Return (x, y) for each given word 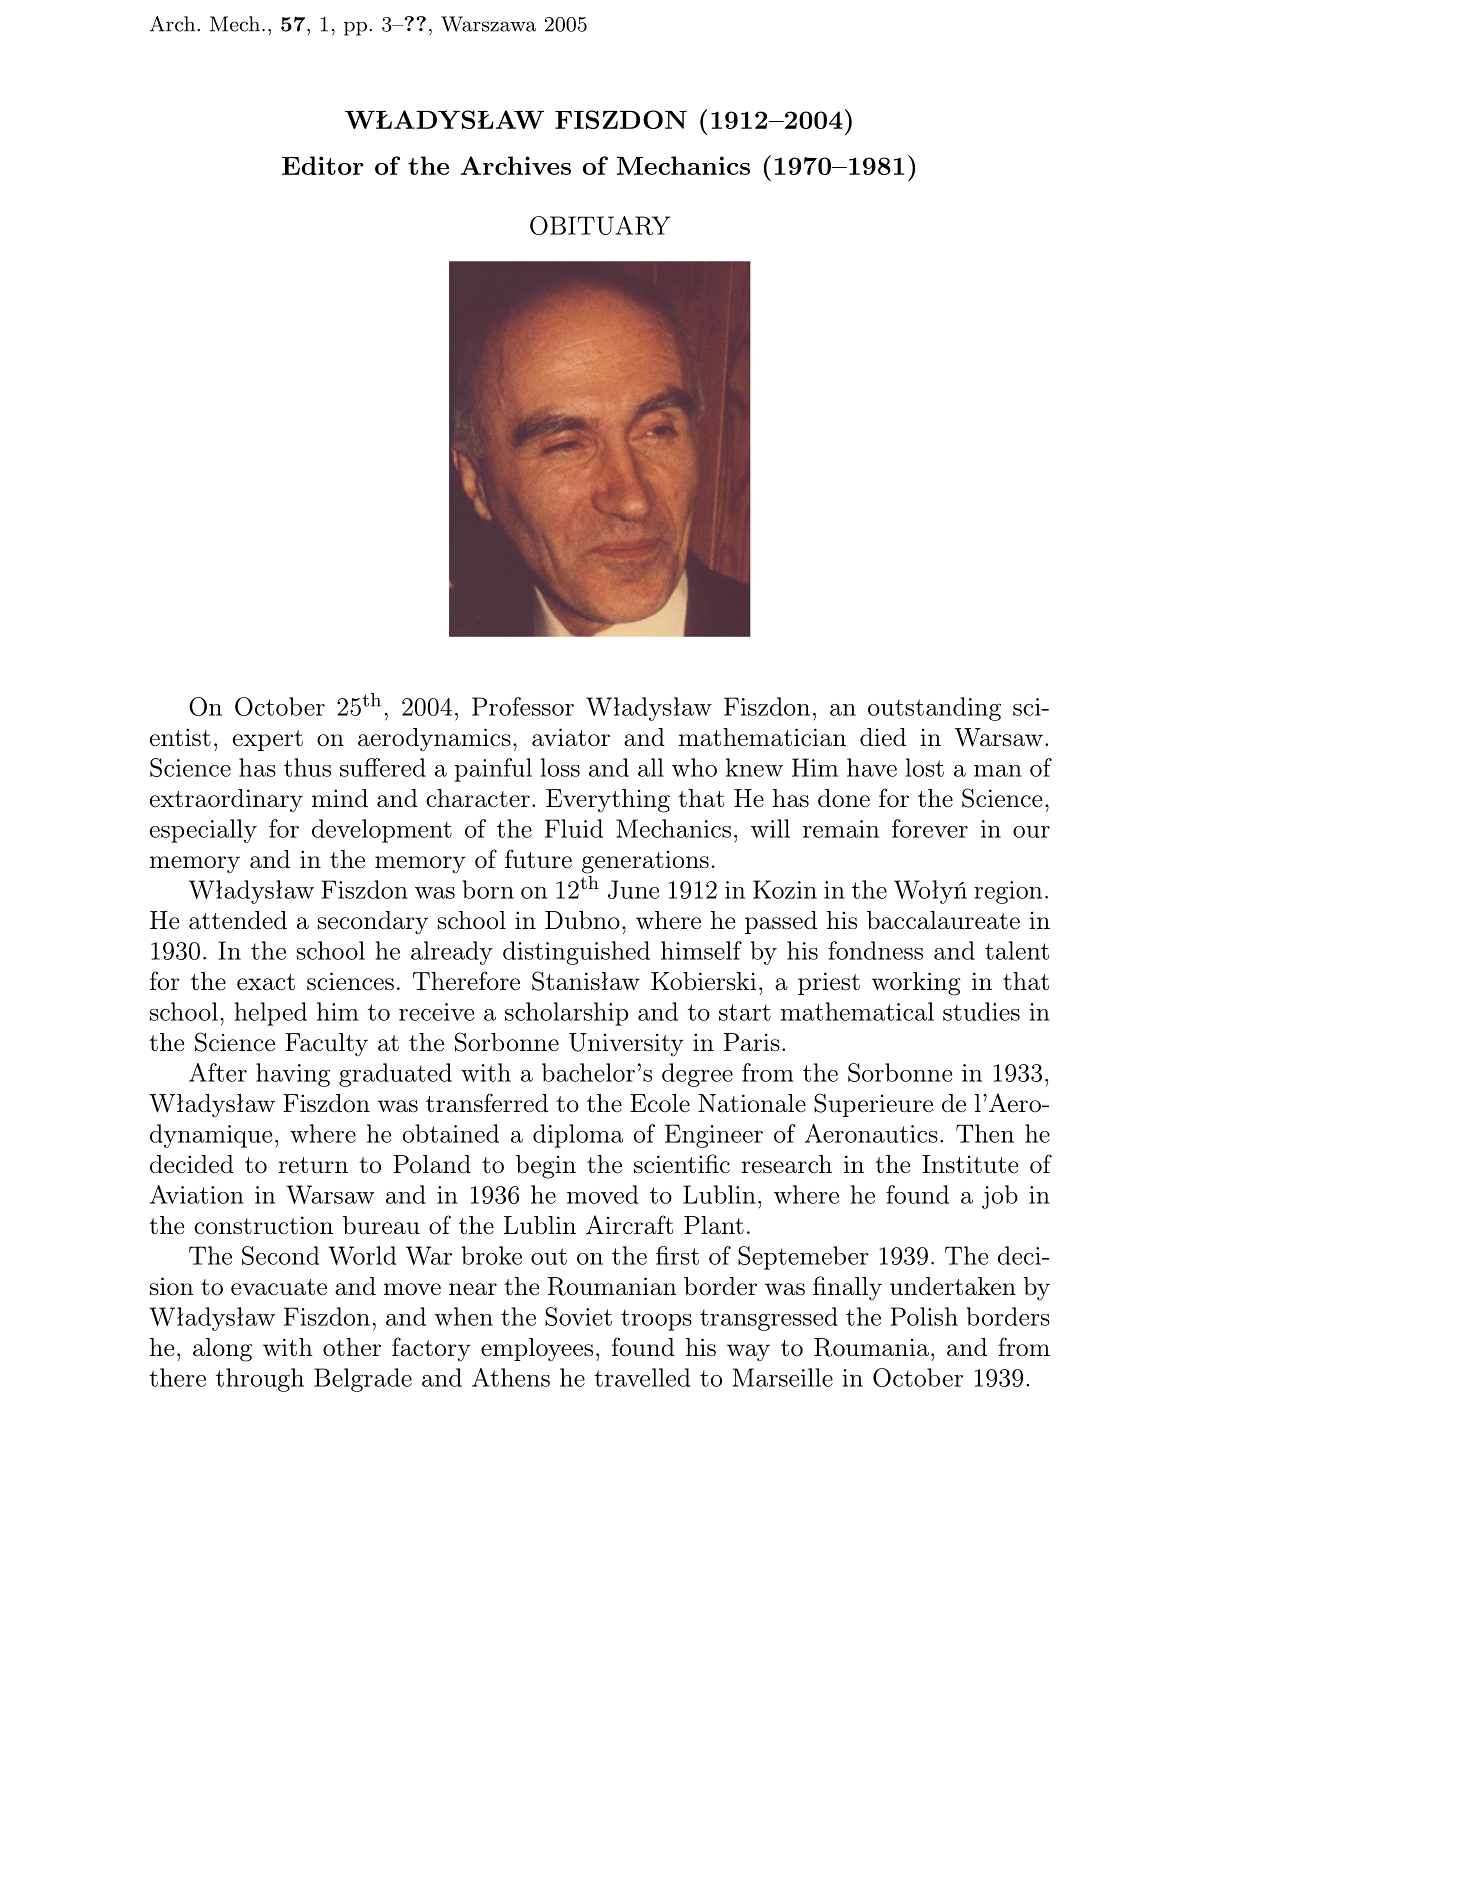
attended (238, 920)
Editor (323, 165)
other (352, 1347)
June (633, 889)
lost (925, 767)
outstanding (934, 709)
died (883, 737)
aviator (571, 737)
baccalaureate (943, 920)
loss (560, 767)
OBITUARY (600, 225)
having (293, 1075)
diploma (578, 1136)
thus (307, 767)
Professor (523, 706)
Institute (970, 1164)
